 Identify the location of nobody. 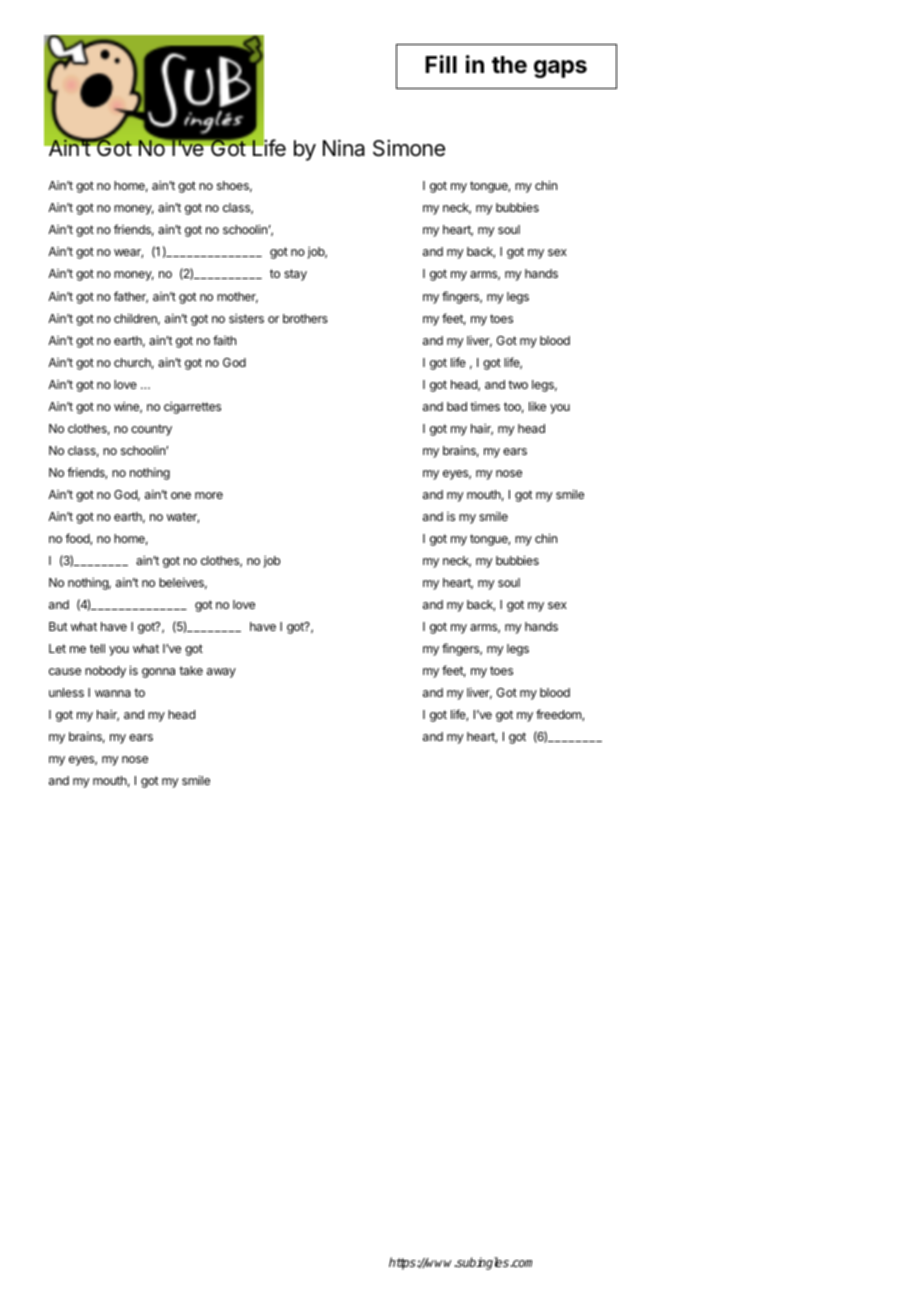
(105, 672).
